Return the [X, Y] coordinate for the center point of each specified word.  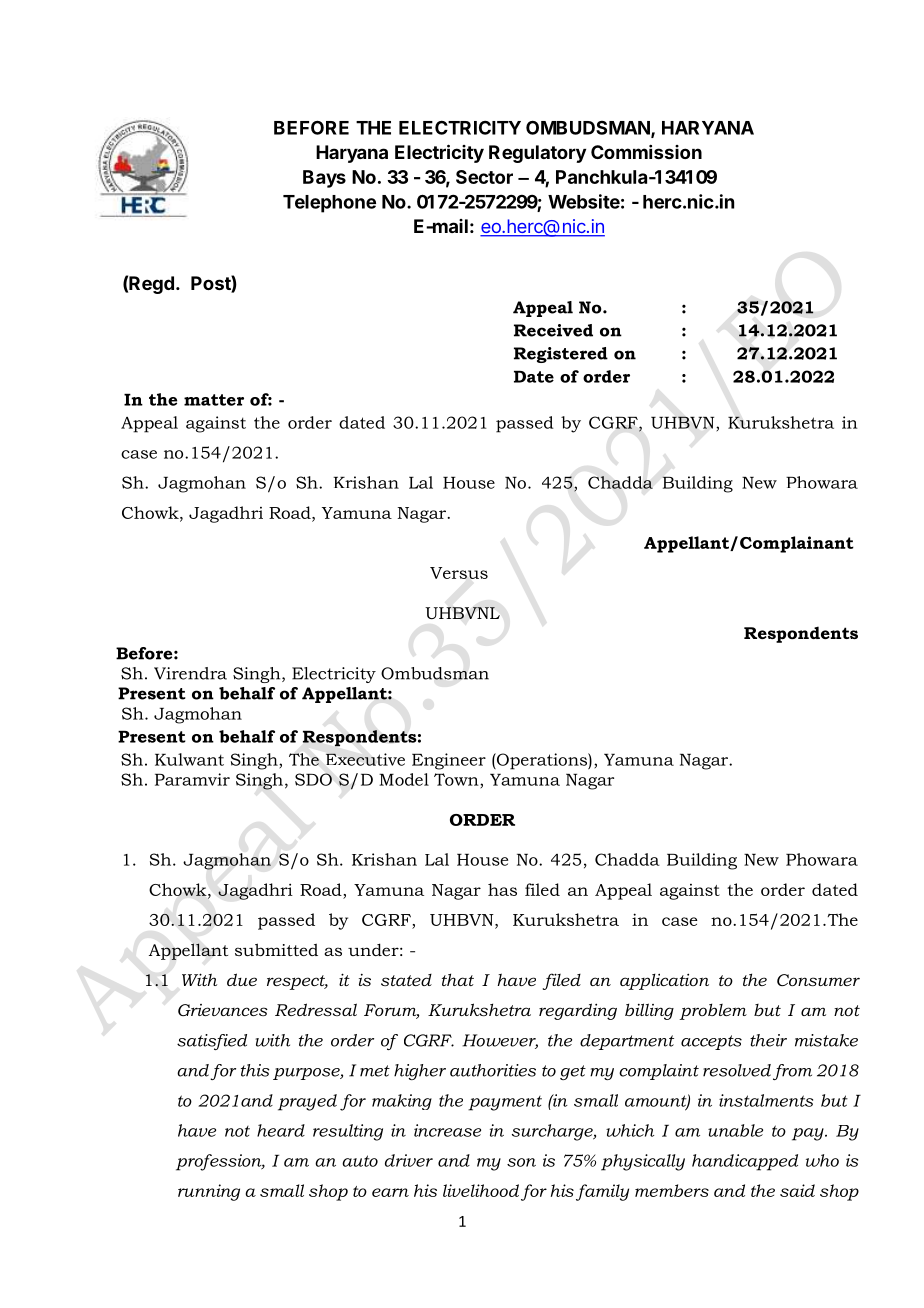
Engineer [449, 761]
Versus [459, 573]
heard [281, 1130]
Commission [646, 152]
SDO [313, 779]
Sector [484, 177]
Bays [324, 179]
